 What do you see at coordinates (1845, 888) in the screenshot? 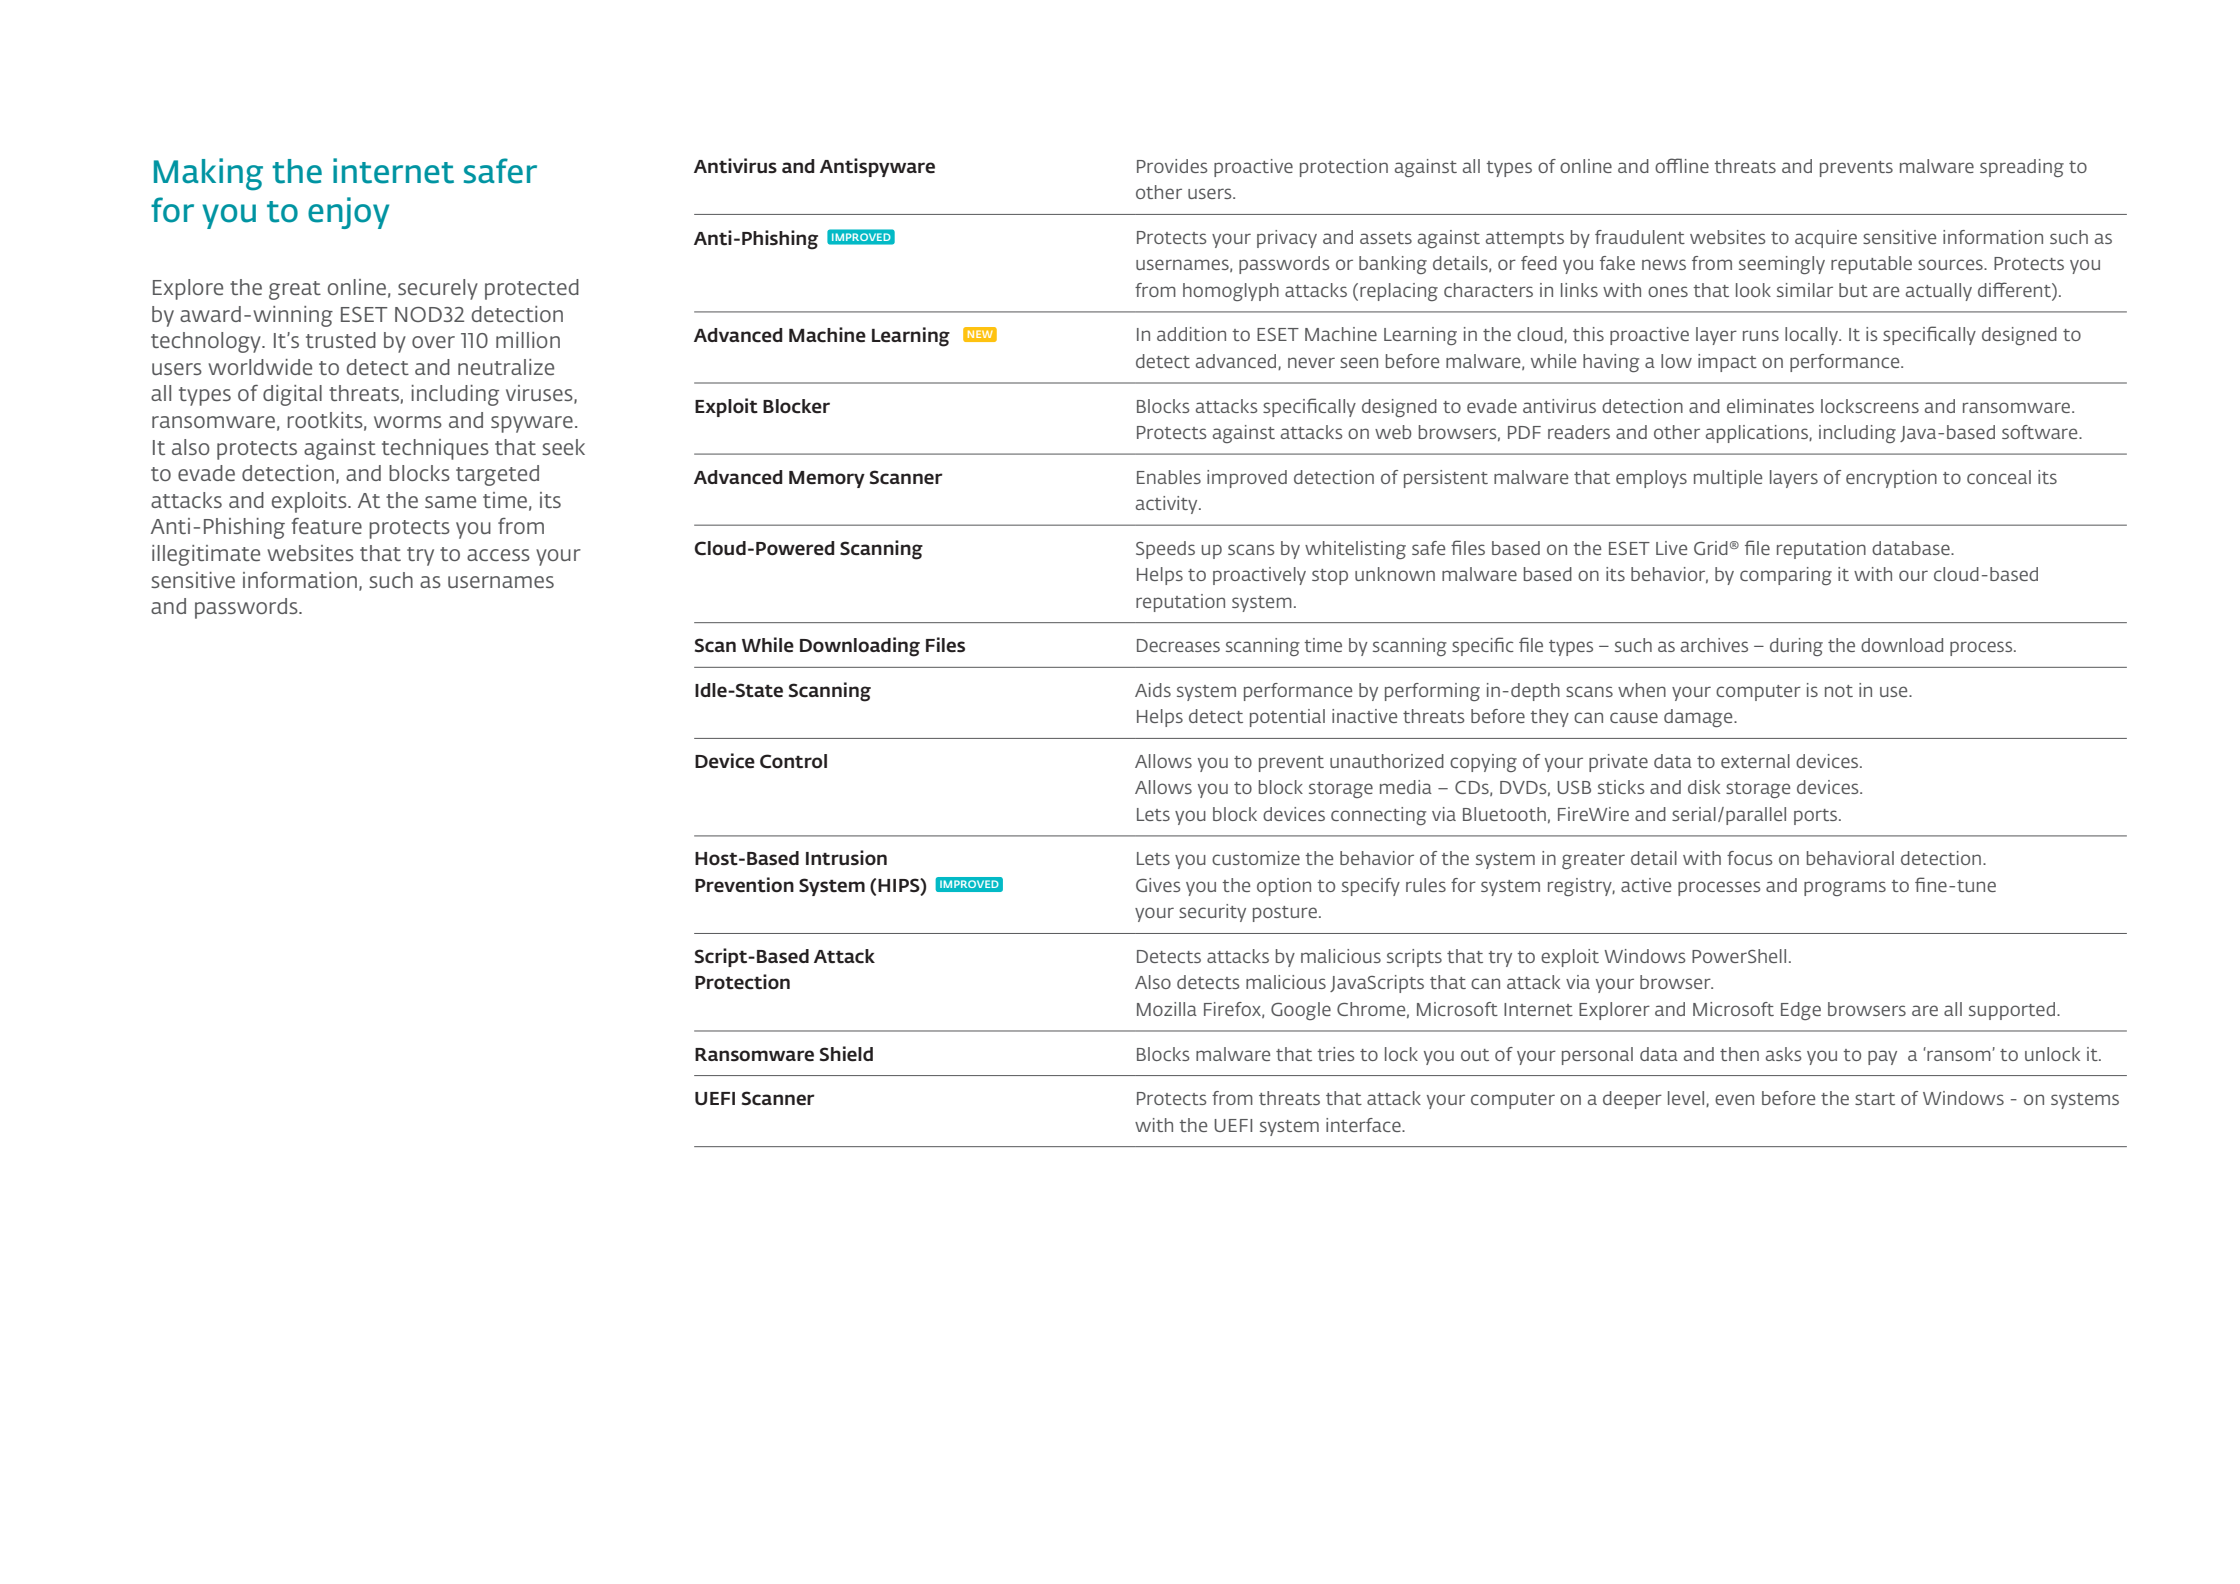
I see `programs` at bounding box center [1845, 888].
